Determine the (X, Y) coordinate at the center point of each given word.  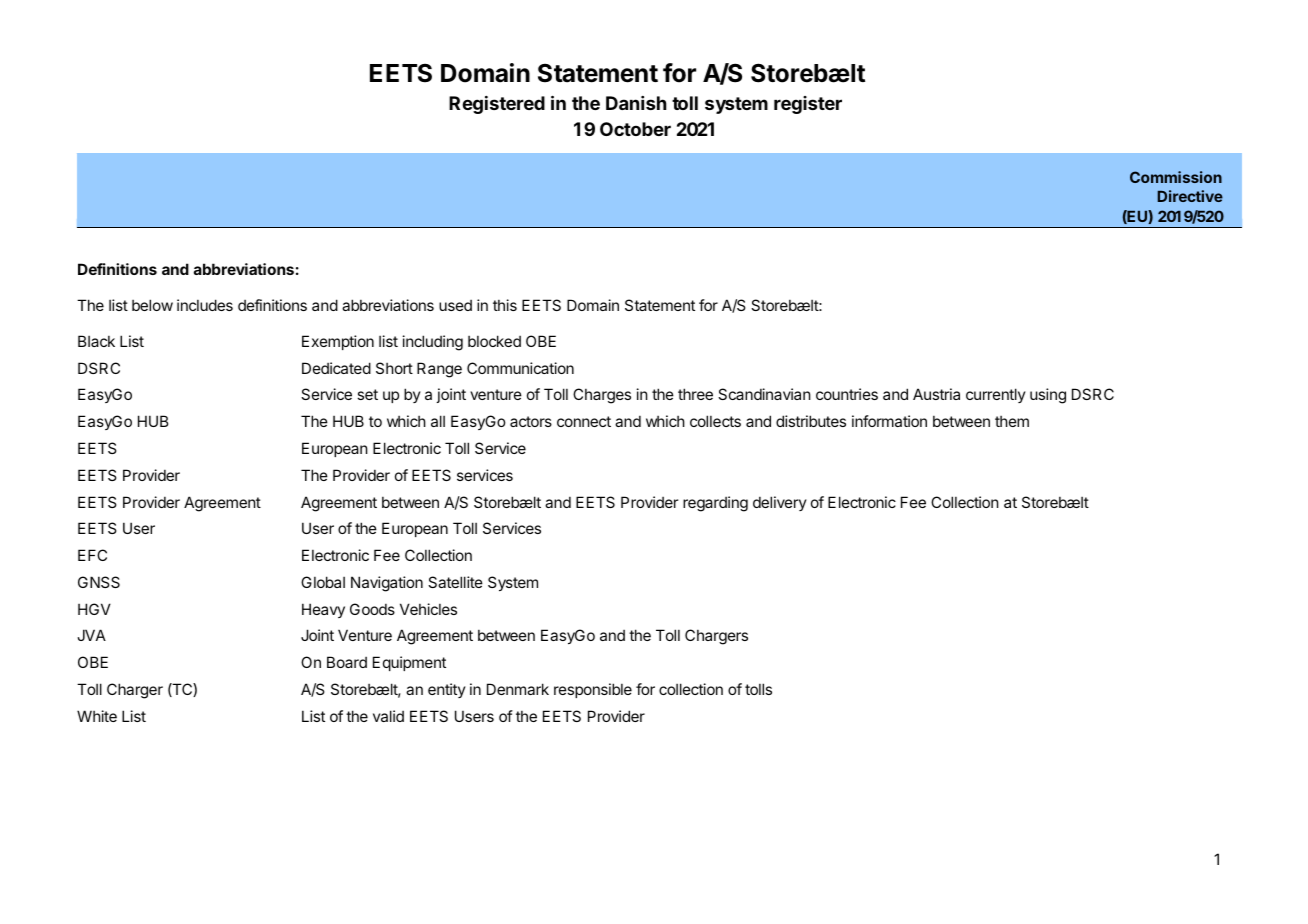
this (505, 305)
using (1048, 396)
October (635, 129)
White (97, 716)
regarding (715, 504)
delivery (780, 503)
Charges (602, 396)
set (367, 394)
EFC (92, 555)
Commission (1176, 177)
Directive (1190, 196)
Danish (636, 103)
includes (205, 305)
